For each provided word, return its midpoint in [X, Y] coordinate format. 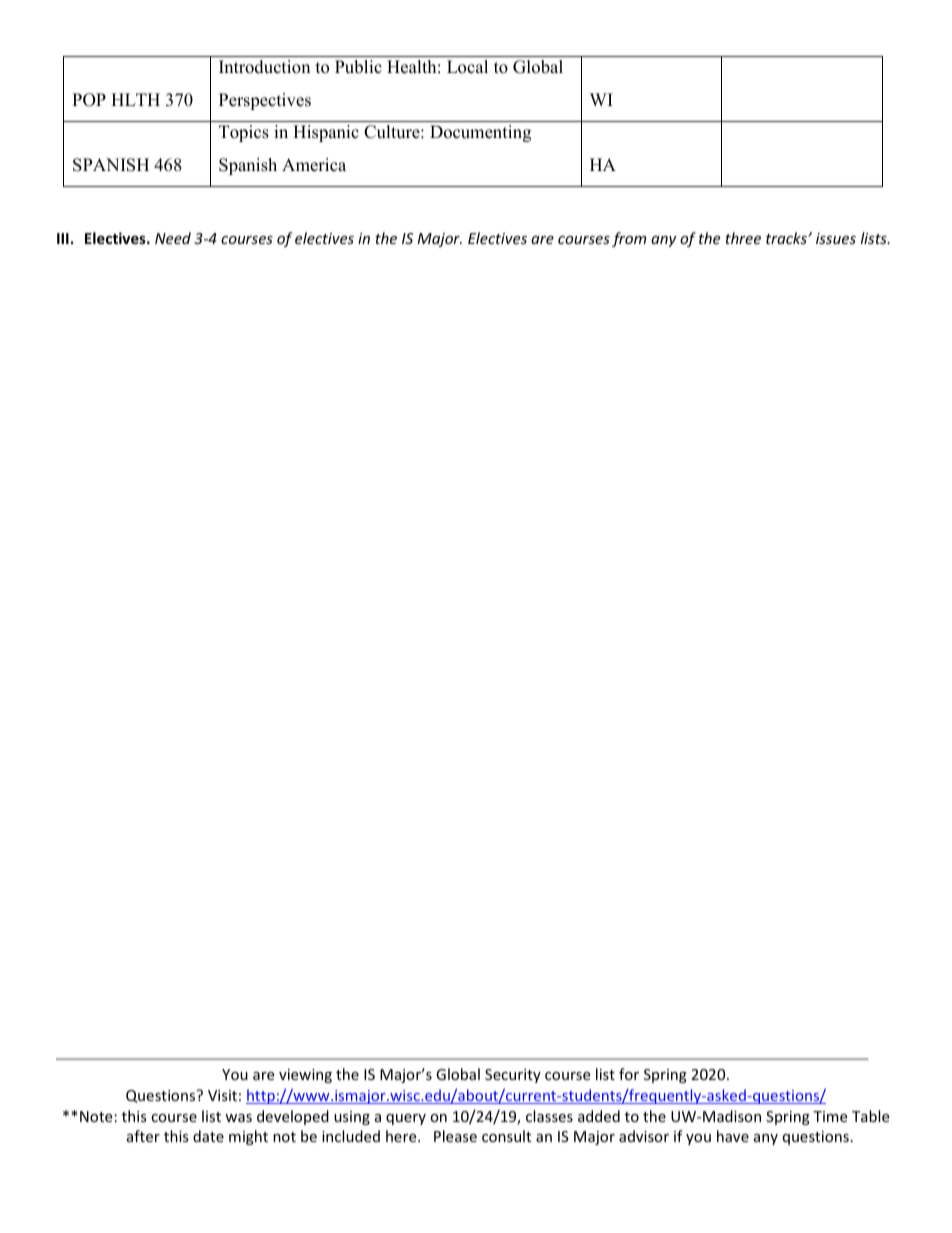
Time [830, 1116]
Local [467, 67]
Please [455, 1136]
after [143, 1136]
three [743, 238]
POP [89, 100]
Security [513, 1076]
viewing [305, 1076]
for [629, 1074]
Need [173, 238]
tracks [787, 238]
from [629, 239]
